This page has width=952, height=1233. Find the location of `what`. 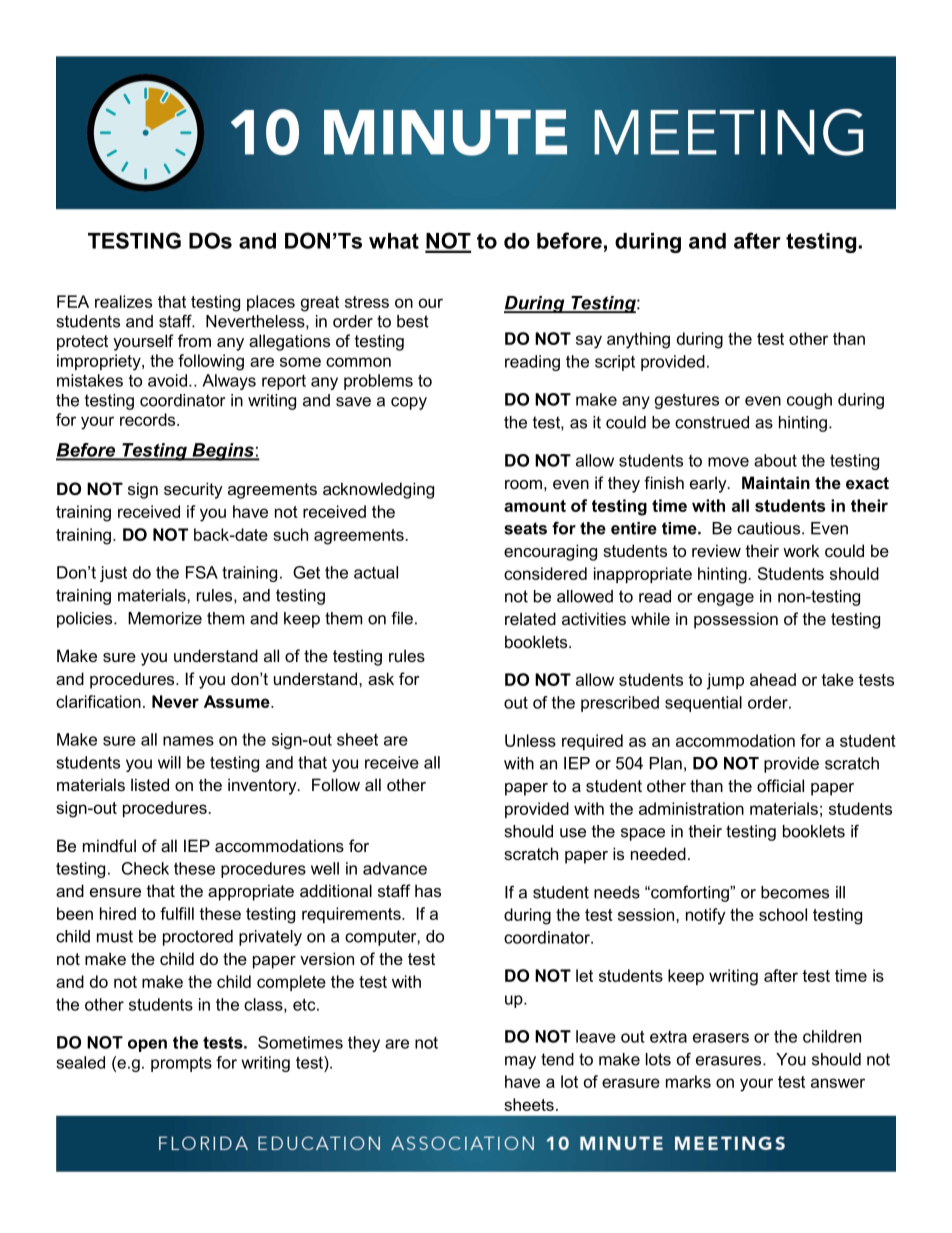

what is located at coordinates (394, 241).
